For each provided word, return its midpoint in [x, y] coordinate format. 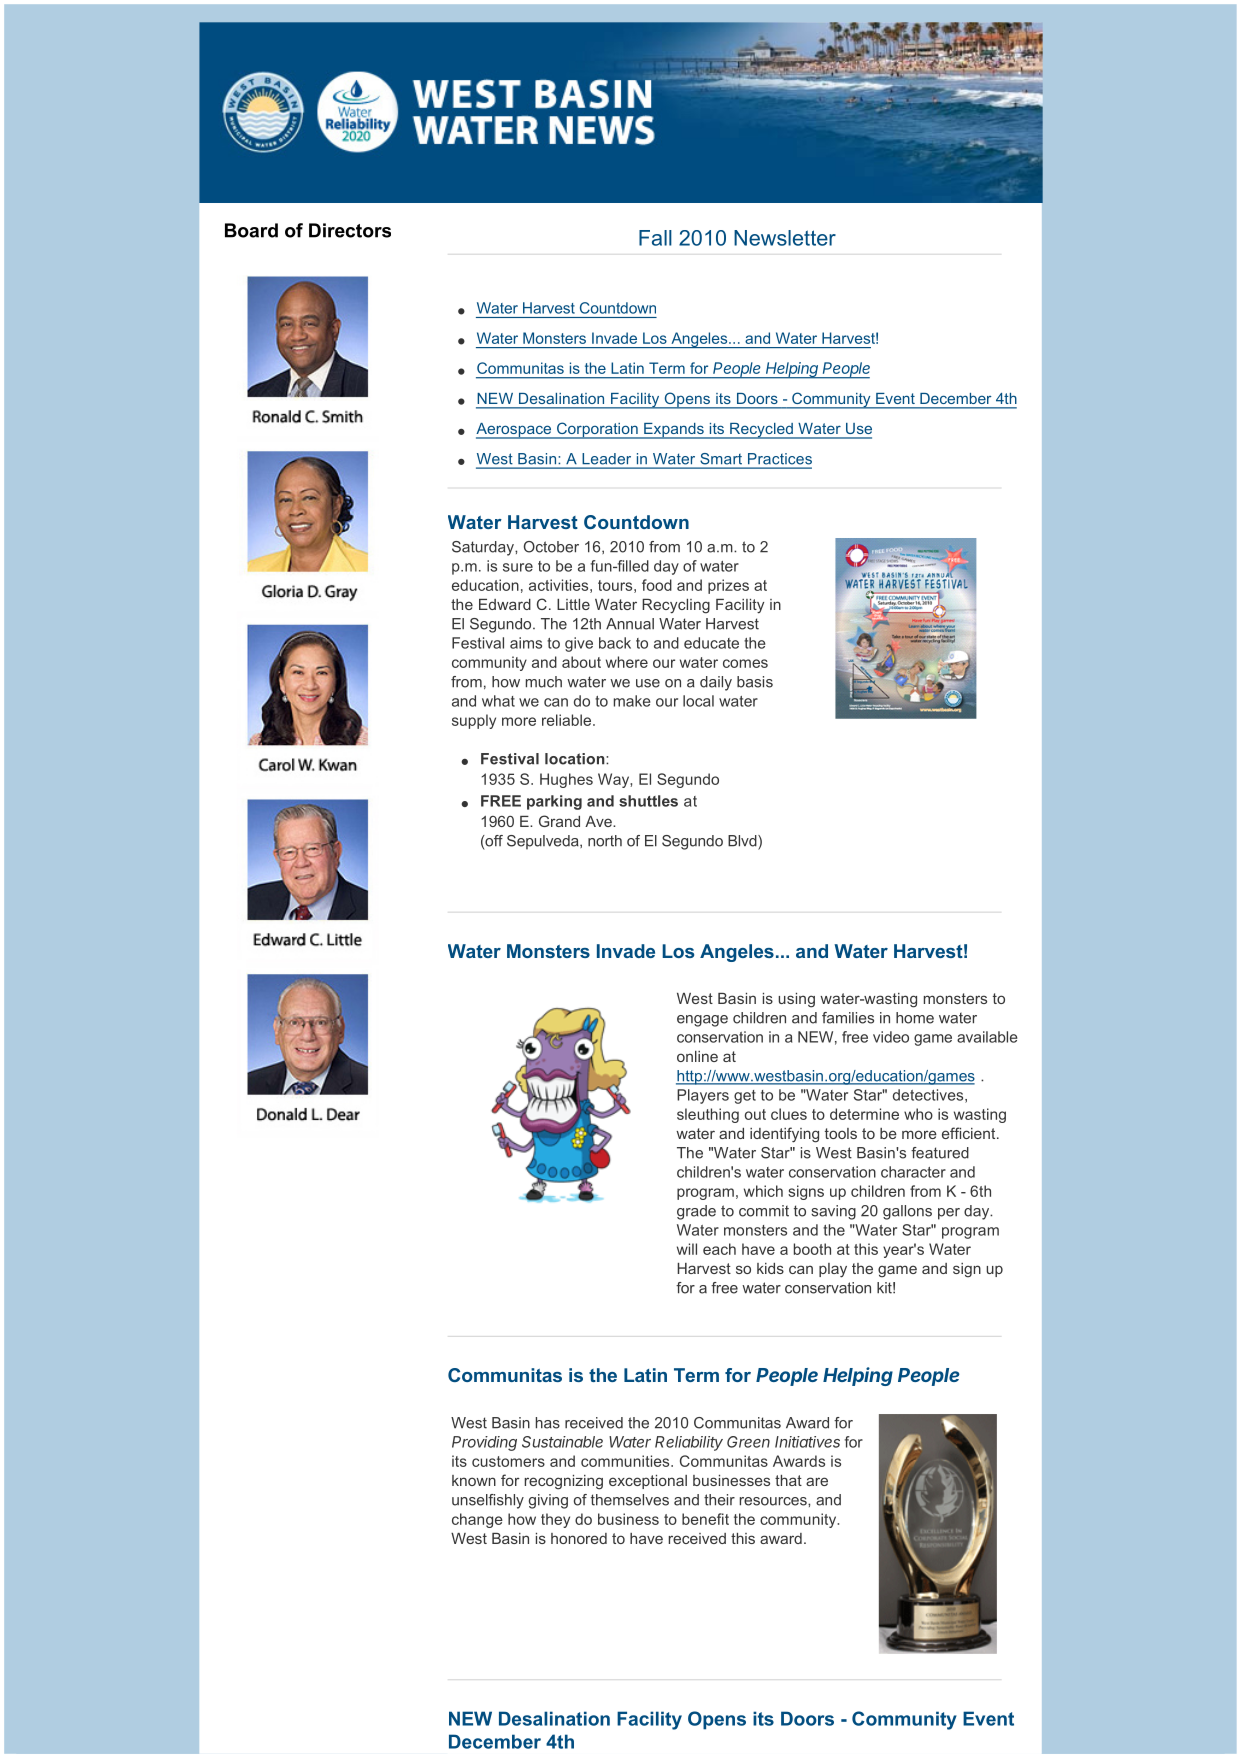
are [817, 1481]
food [657, 585]
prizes [728, 586]
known [474, 1480]
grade [696, 1212]
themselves [630, 1500]
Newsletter [785, 238]
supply [474, 721]
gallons [907, 1212]
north [605, 841]
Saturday [484, 548]
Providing [484, 1443]
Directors [350, 230]
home [915, 1018]
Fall [655, 238]
